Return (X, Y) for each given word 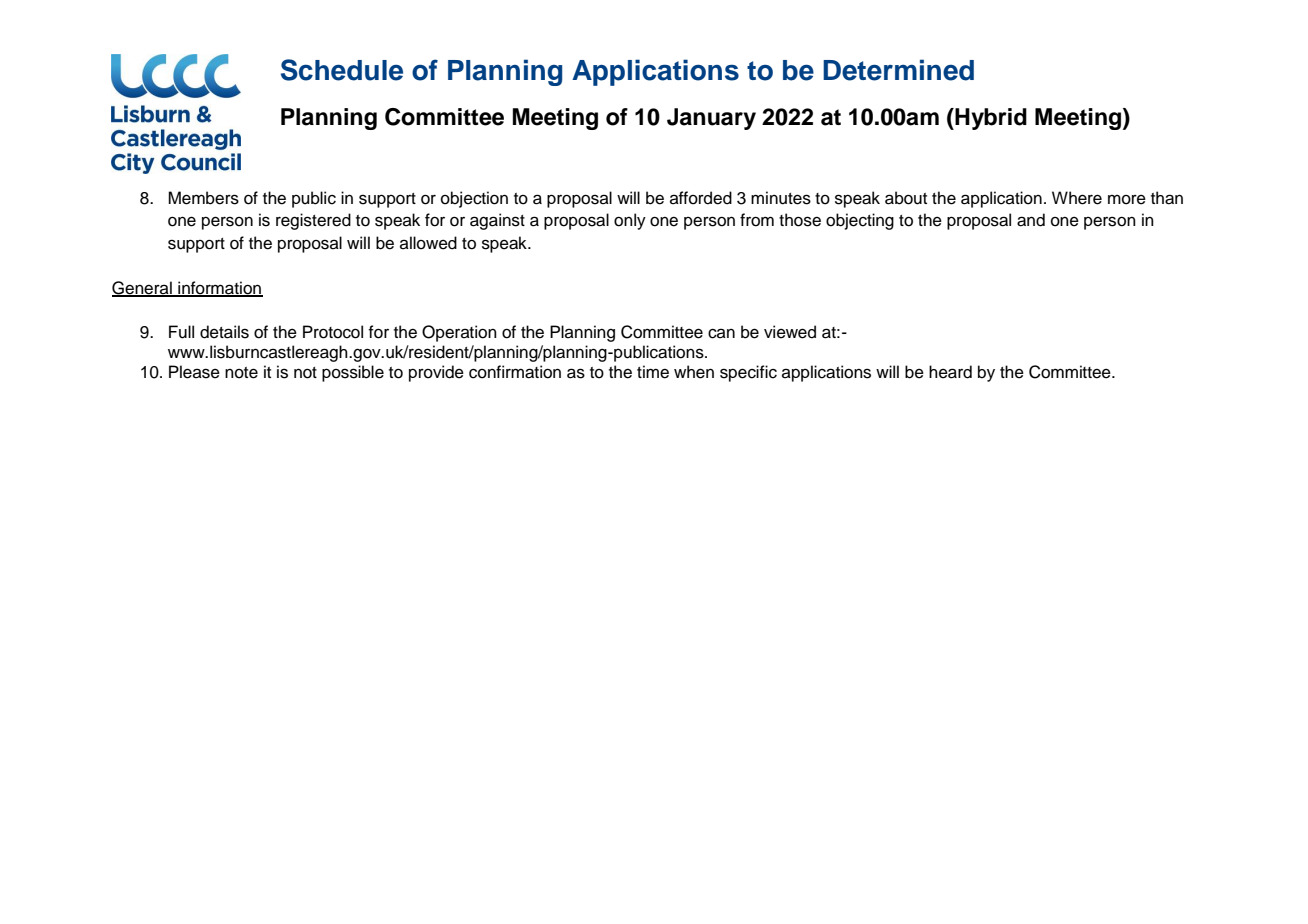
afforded (701, 198)
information (219, 289)
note (241, 373)
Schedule (342, 70)
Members (203, 198)
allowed (428, 243)
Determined (898, 70)
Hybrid (990, 119)
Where (1077, 198)
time (653, 372)
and (1031, 220)
